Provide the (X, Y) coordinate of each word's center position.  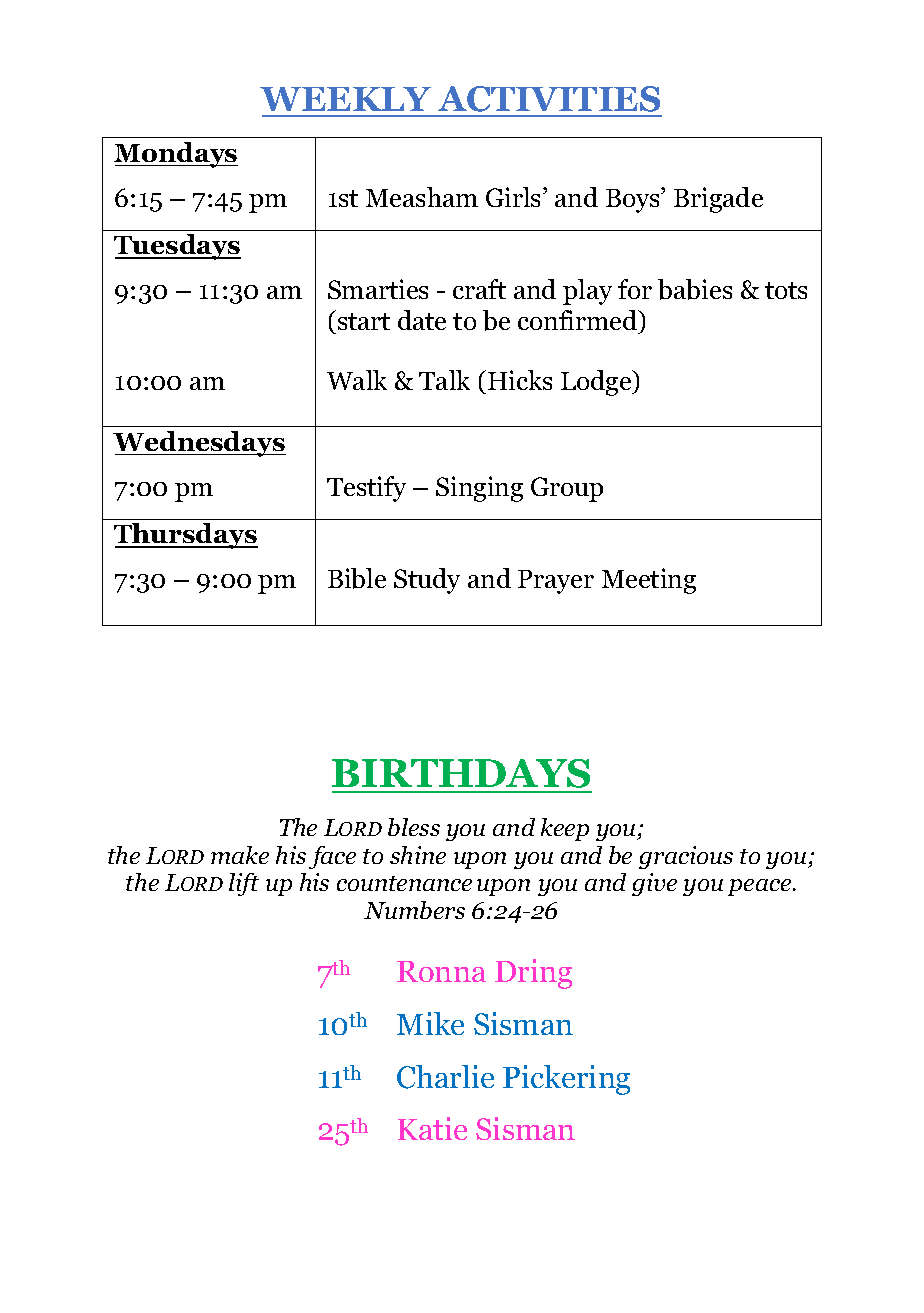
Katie (432, 1128)
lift (244, 884)
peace (761, 887)
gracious (686, 857)
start (364, 321)
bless (414, 827)
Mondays (176, 155)
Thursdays (186, 536)
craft (479, 289)
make (240, 855)
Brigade (718, 200)
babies (695, 289)
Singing (479, 489)
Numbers (414, 910)
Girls (515, 197)
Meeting (649, 581)
